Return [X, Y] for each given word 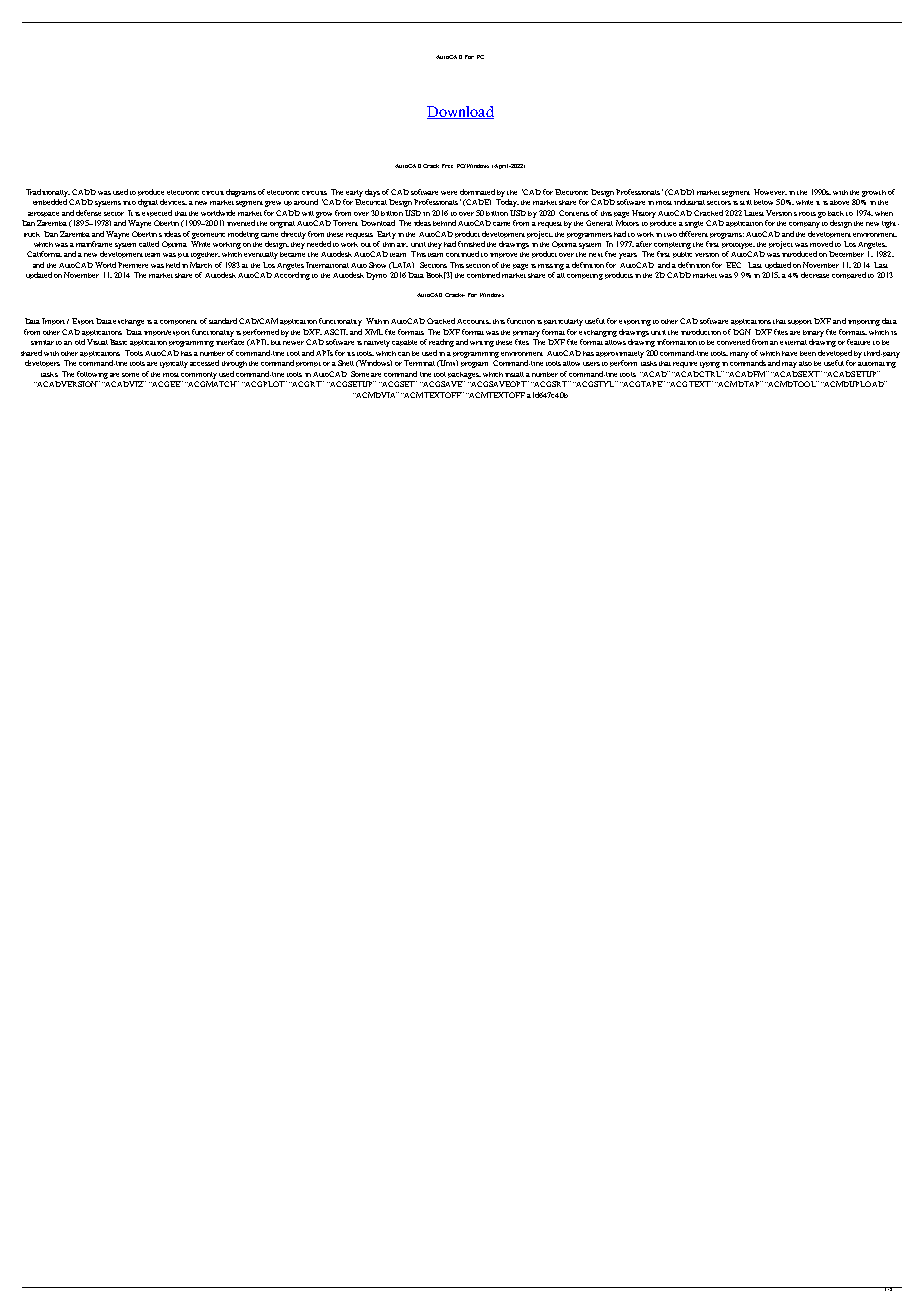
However [770, 192]
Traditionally [48, 193]
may [789, 365]
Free [447, 166]
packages [464, 375]
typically [174, 364]
